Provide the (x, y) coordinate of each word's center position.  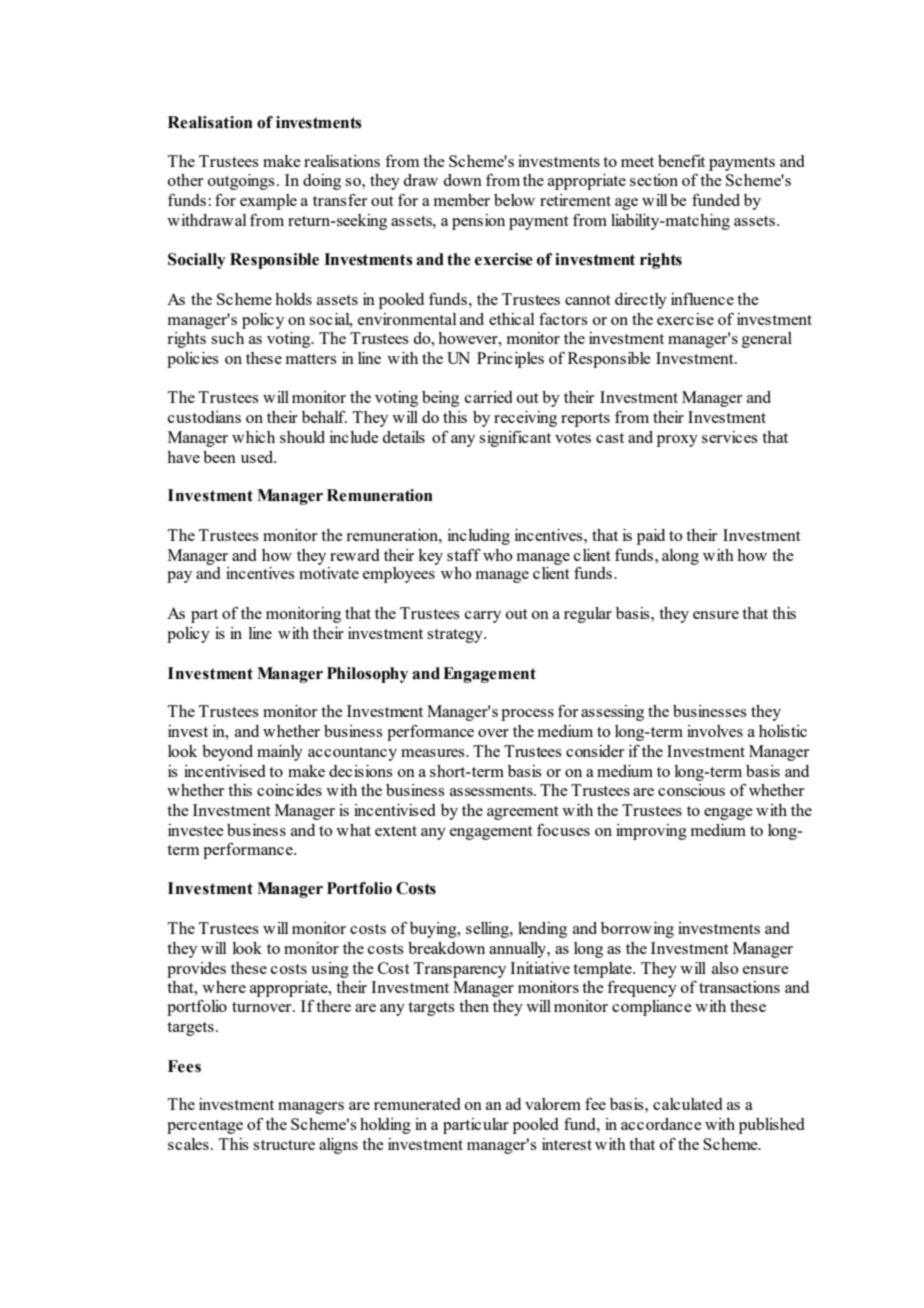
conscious (691, 790)
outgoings (241, 182)
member (462, 200)
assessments (492, 791)
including (479, 537)
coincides (289, 790)
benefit (681, 160)
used (258, 457)
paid (651, 537)
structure (284, 1145)
